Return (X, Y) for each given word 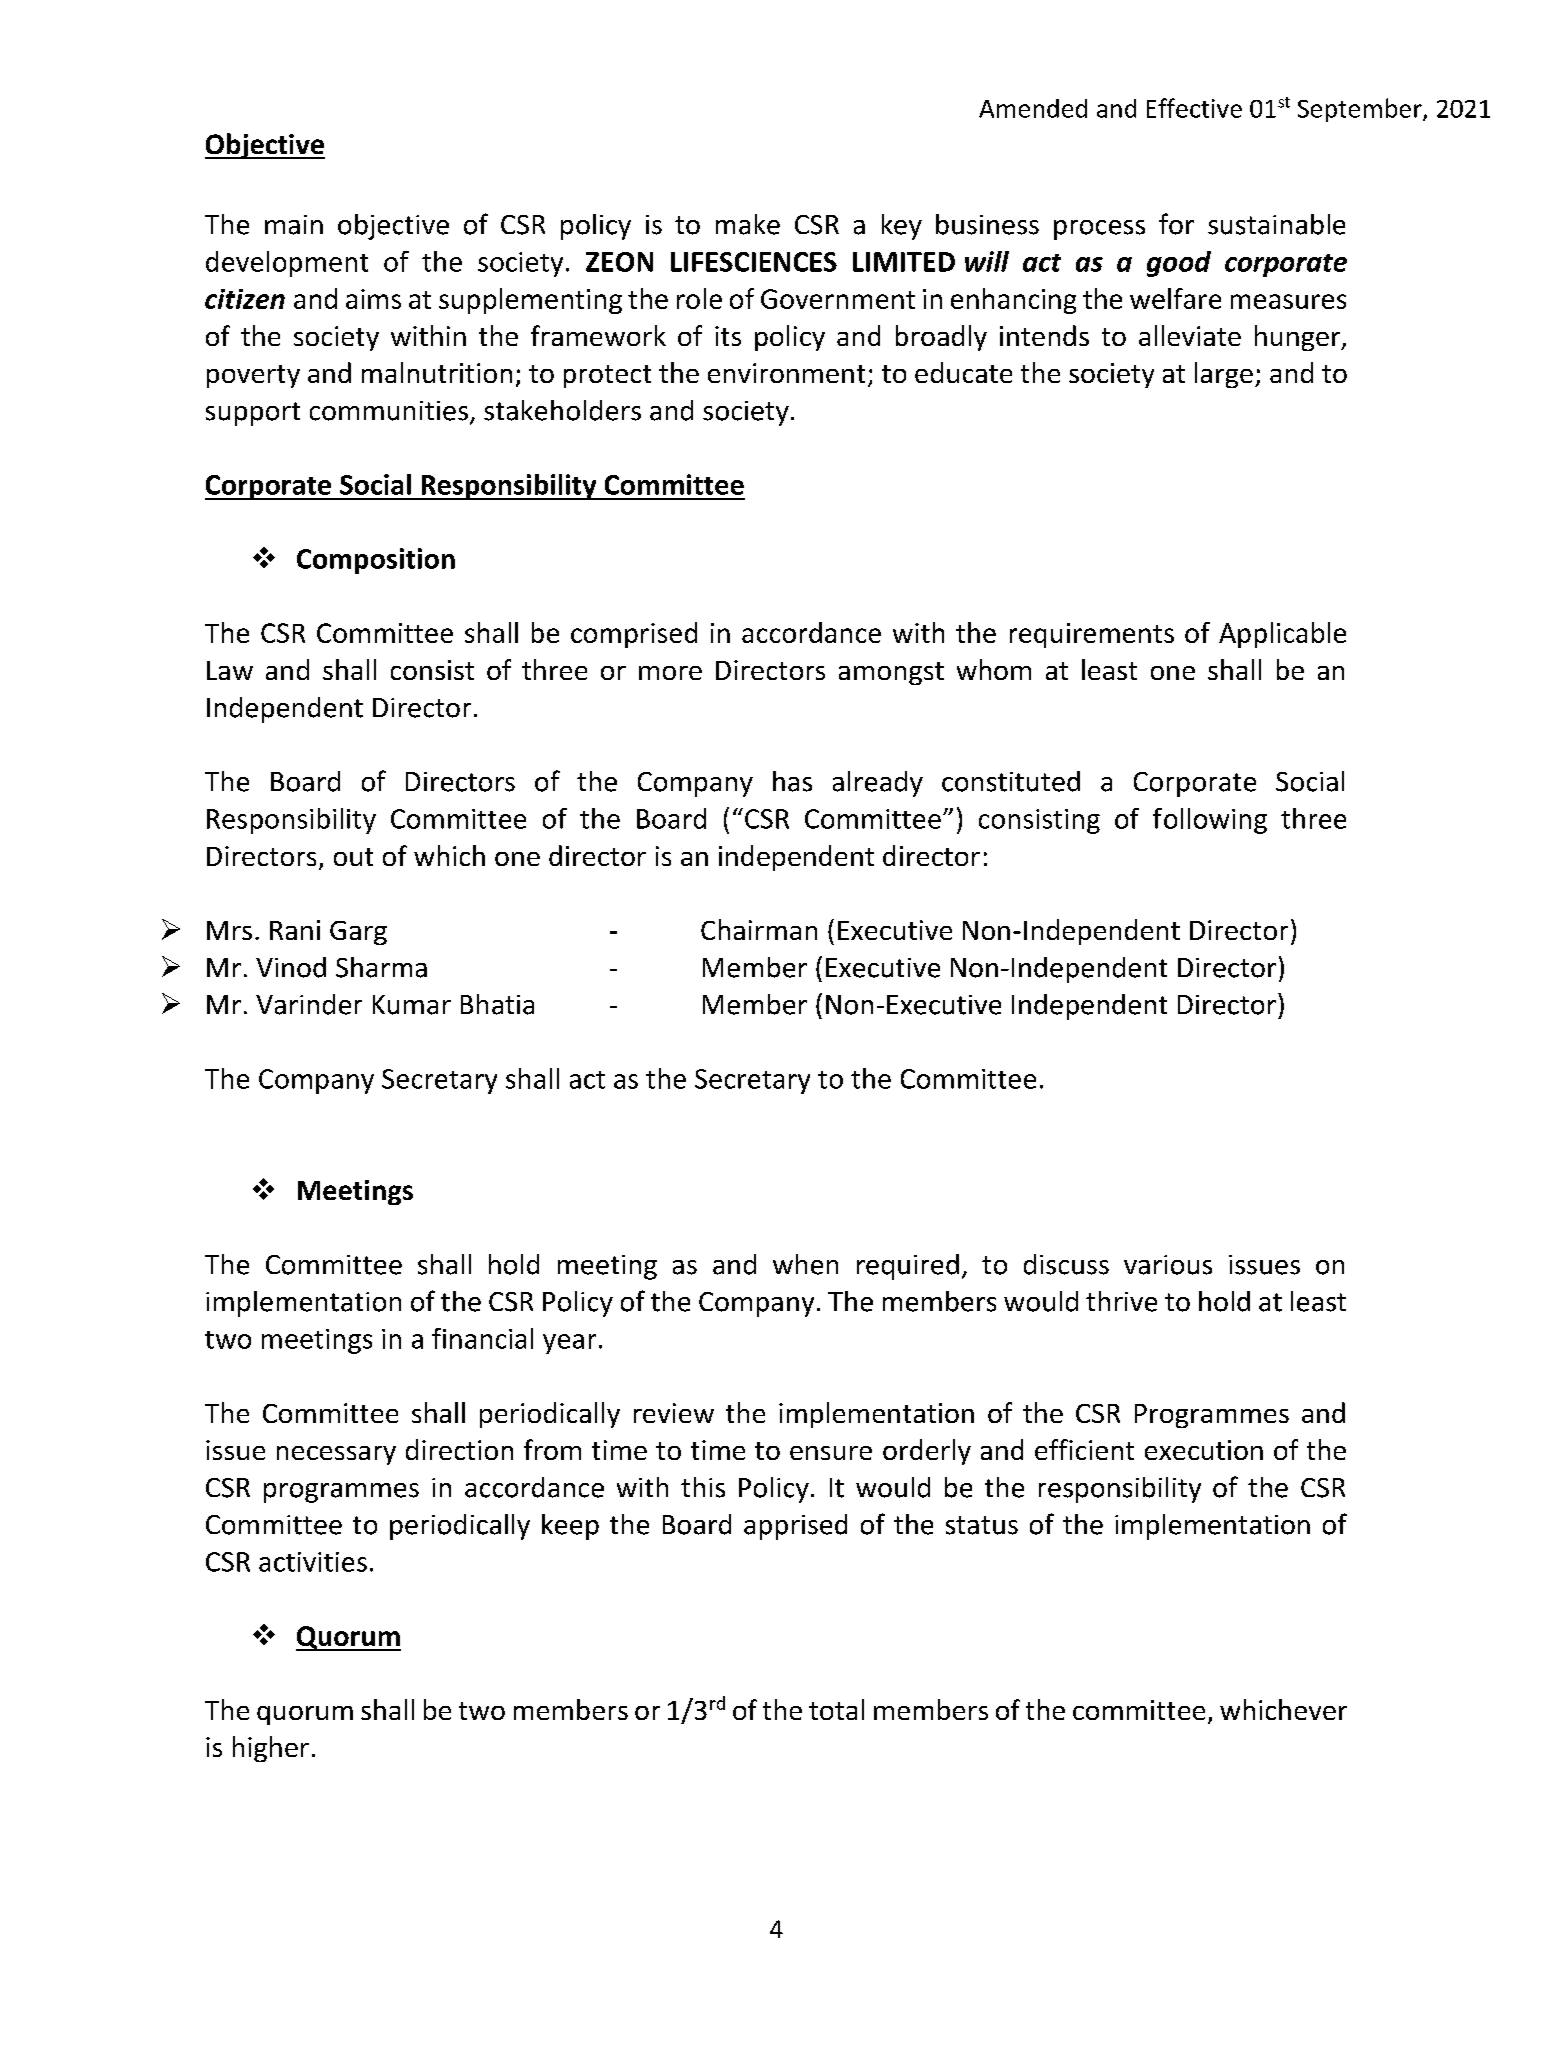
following (1210, 821)
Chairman (759, 929)
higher (271, 1749)
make (748, 224)
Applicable (1282, 635)
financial (482, 1338)
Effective (1194, 108)
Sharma (381, 967)
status (982, 1525)
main (294, 225)
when (805, 1264)
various (1168, 1265)
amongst (891, 673)
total (836, 1709)
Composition (376, 561)
